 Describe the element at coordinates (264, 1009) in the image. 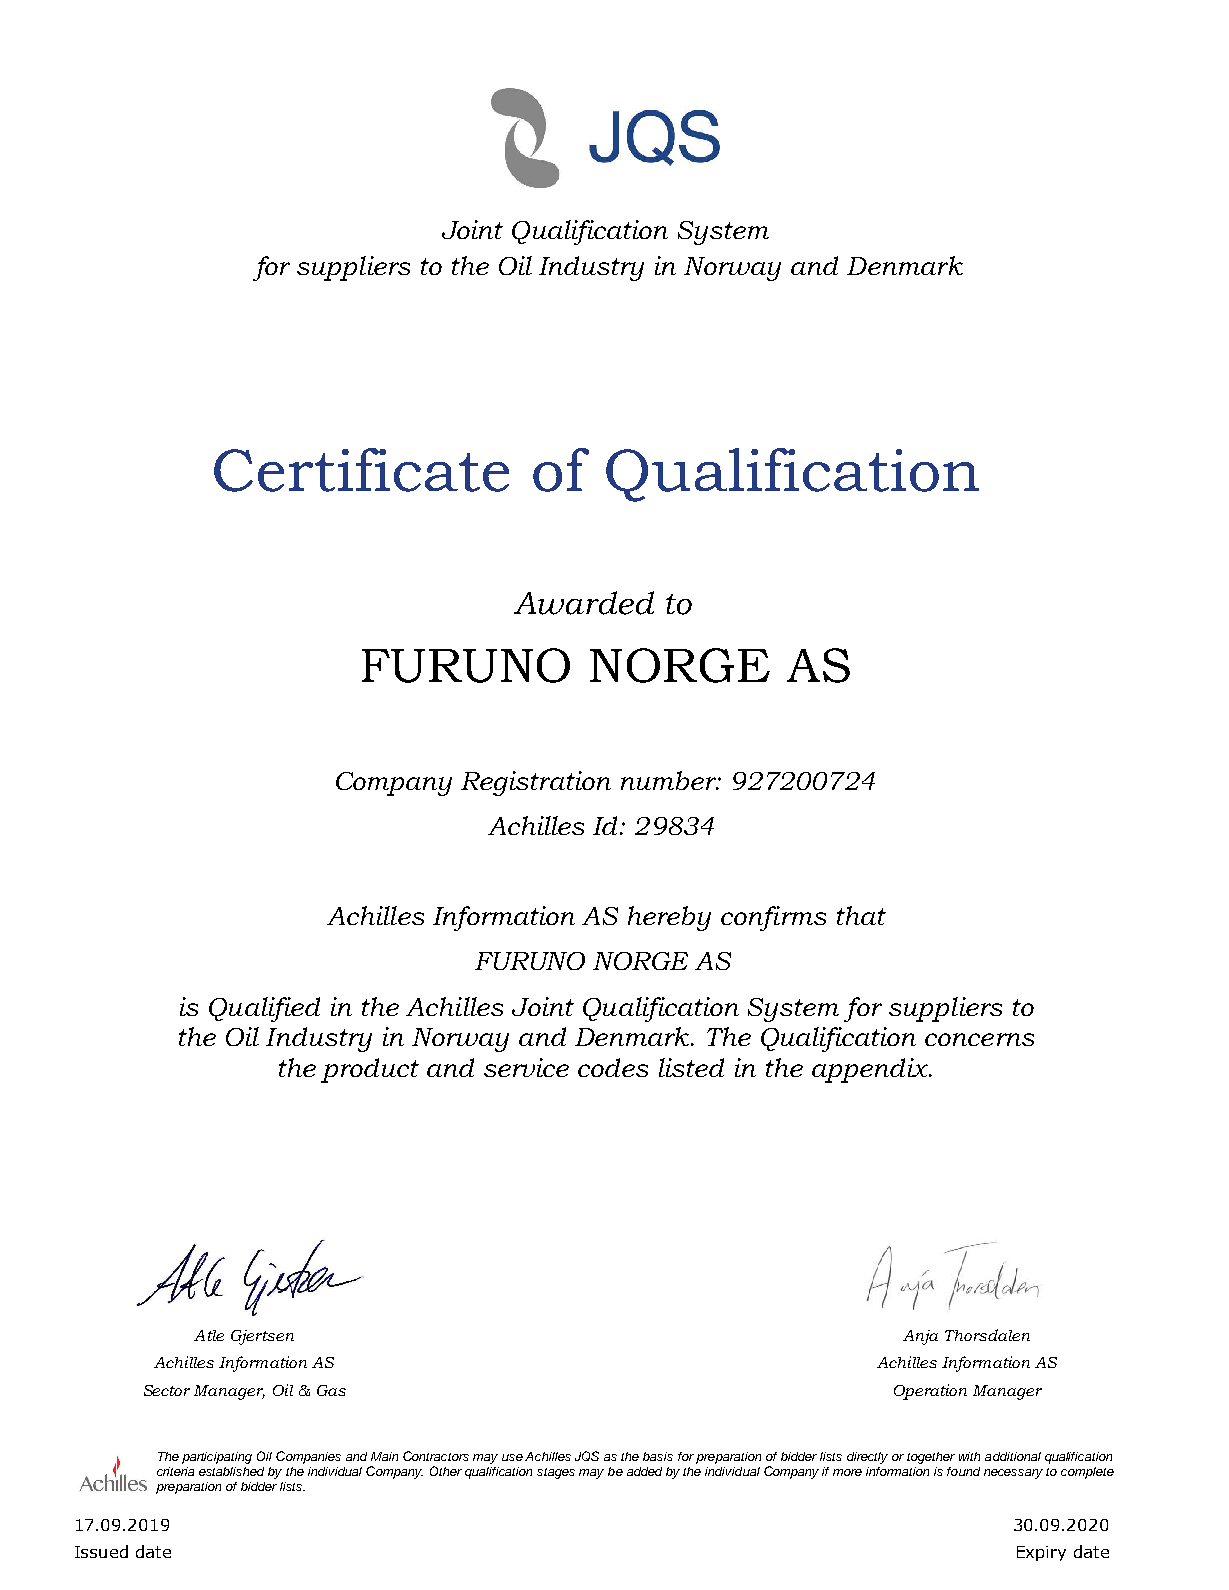

I see `Qualified` at that location.
